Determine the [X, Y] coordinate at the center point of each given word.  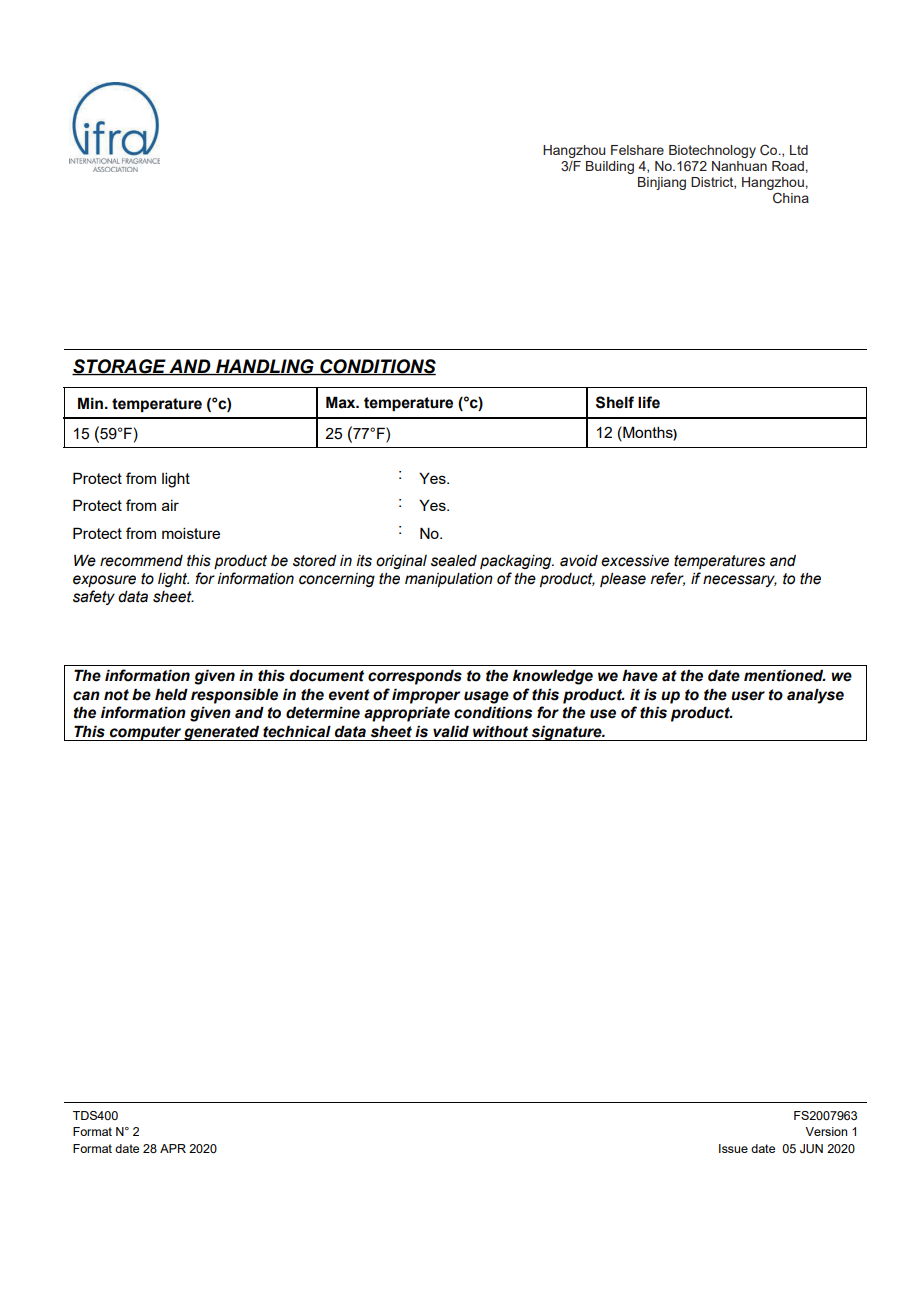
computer [145, 733]
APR [173, 1148]
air [170, 505]
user [748, 696]
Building [610, 167]
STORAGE [120, 367]
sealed [454, 561]
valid [451, 731]
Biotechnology [712, 151]
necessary [740, 581]
